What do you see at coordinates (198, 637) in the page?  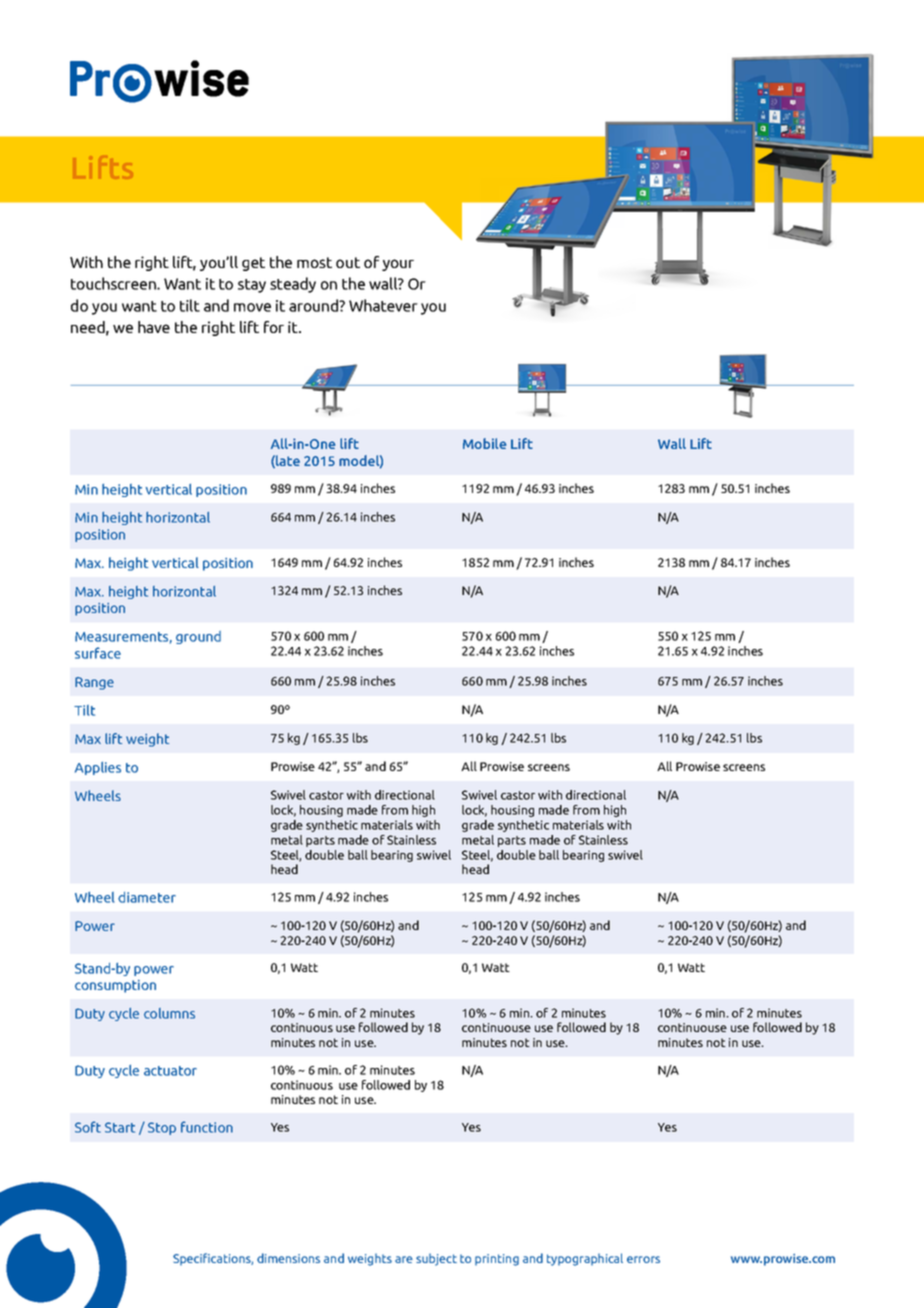 I see `ground` at bounding box center [198, 637].
